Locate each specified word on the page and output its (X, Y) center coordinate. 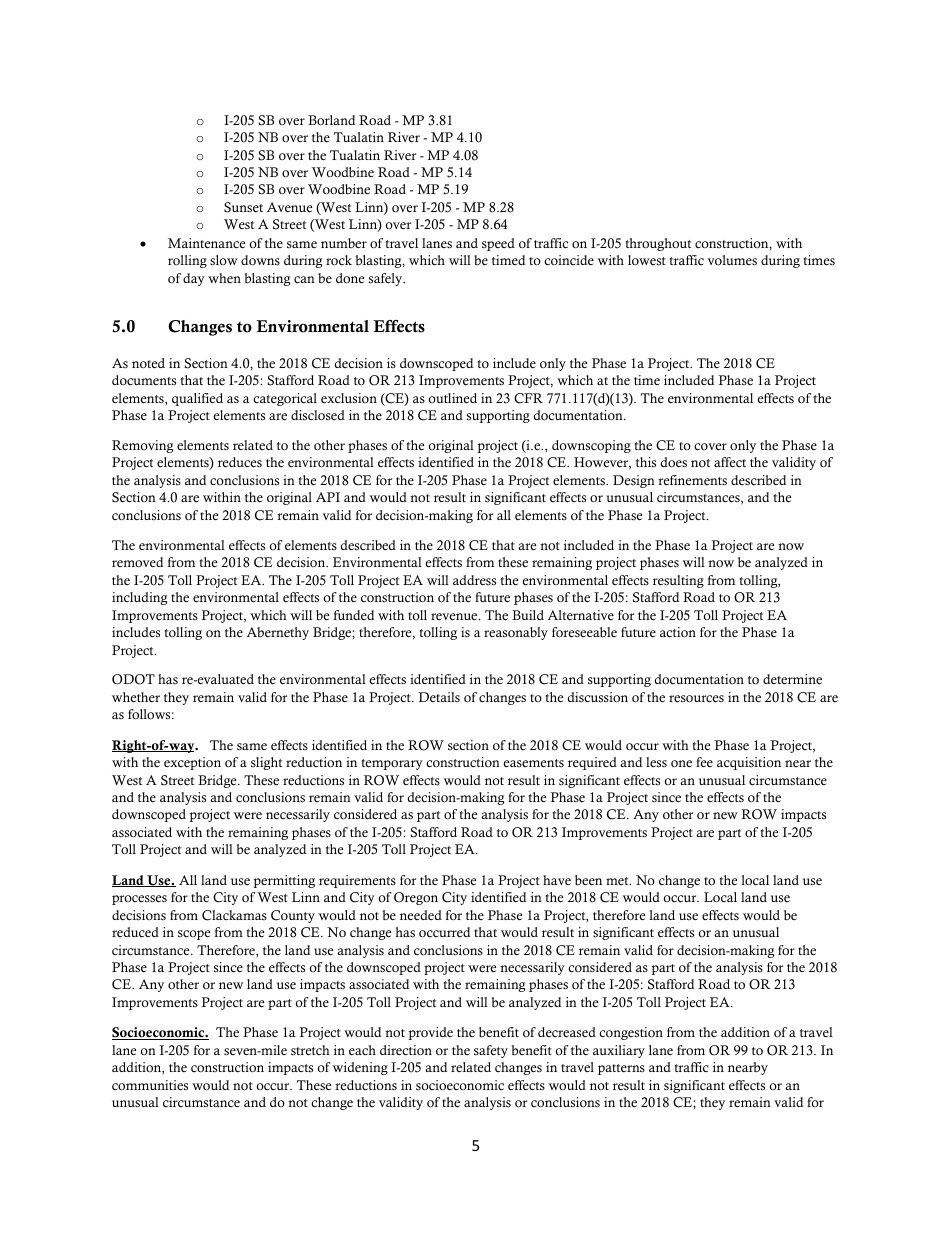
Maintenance (206, 243)
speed (498, 244)
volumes (732, 260)
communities (150, 1085)
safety (491, 1051)
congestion (631, 1033)
